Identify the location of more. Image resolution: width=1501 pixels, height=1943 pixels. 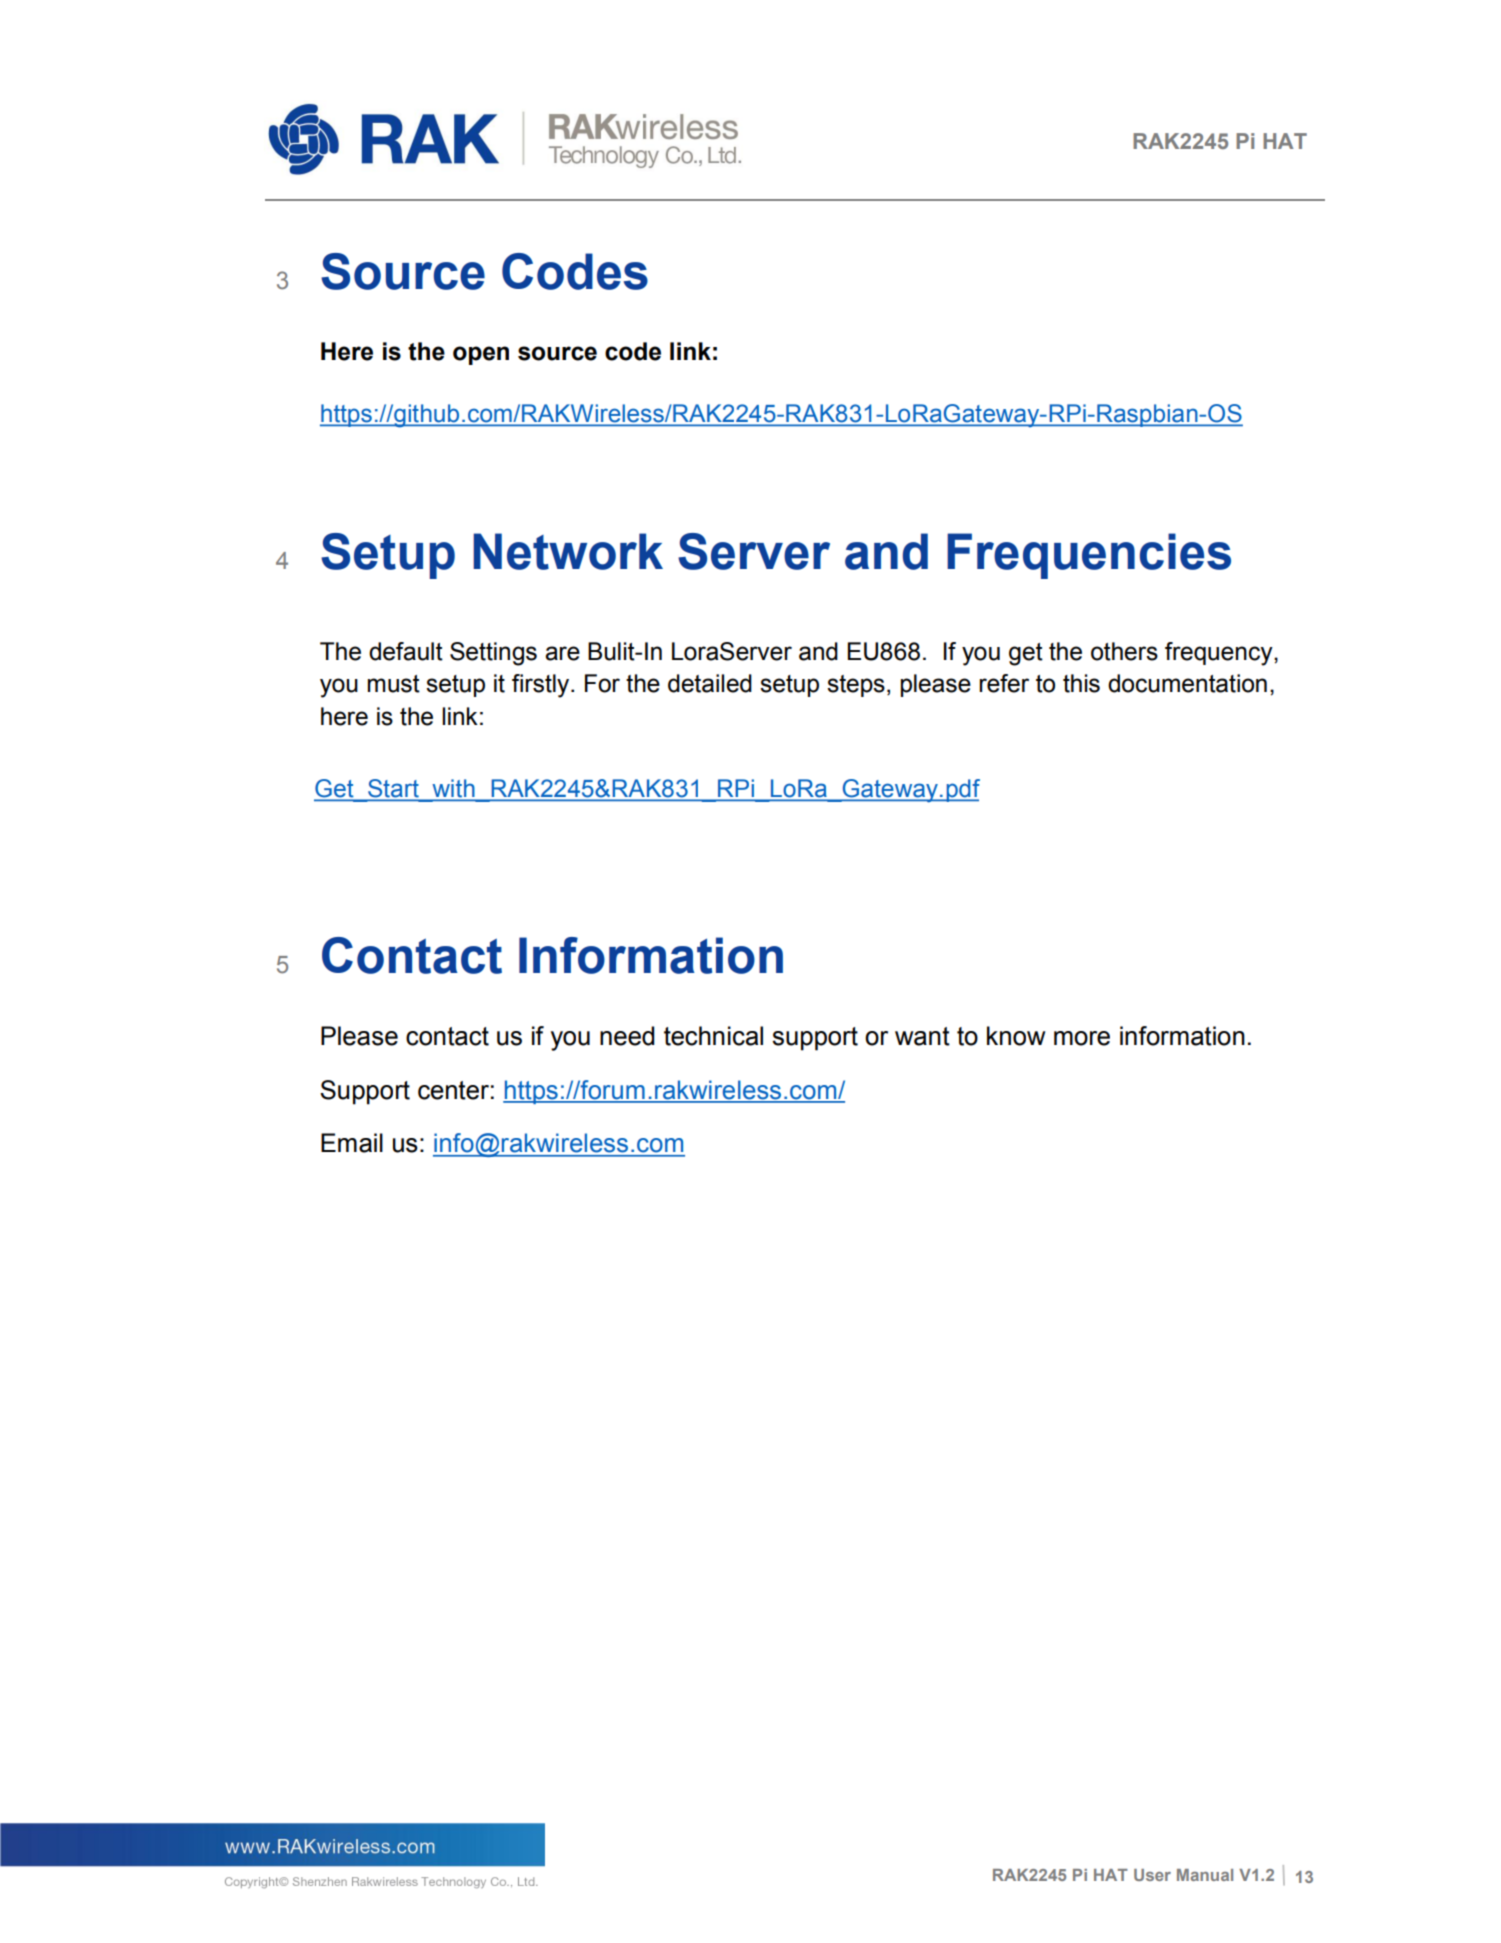
(1082, 1038).
